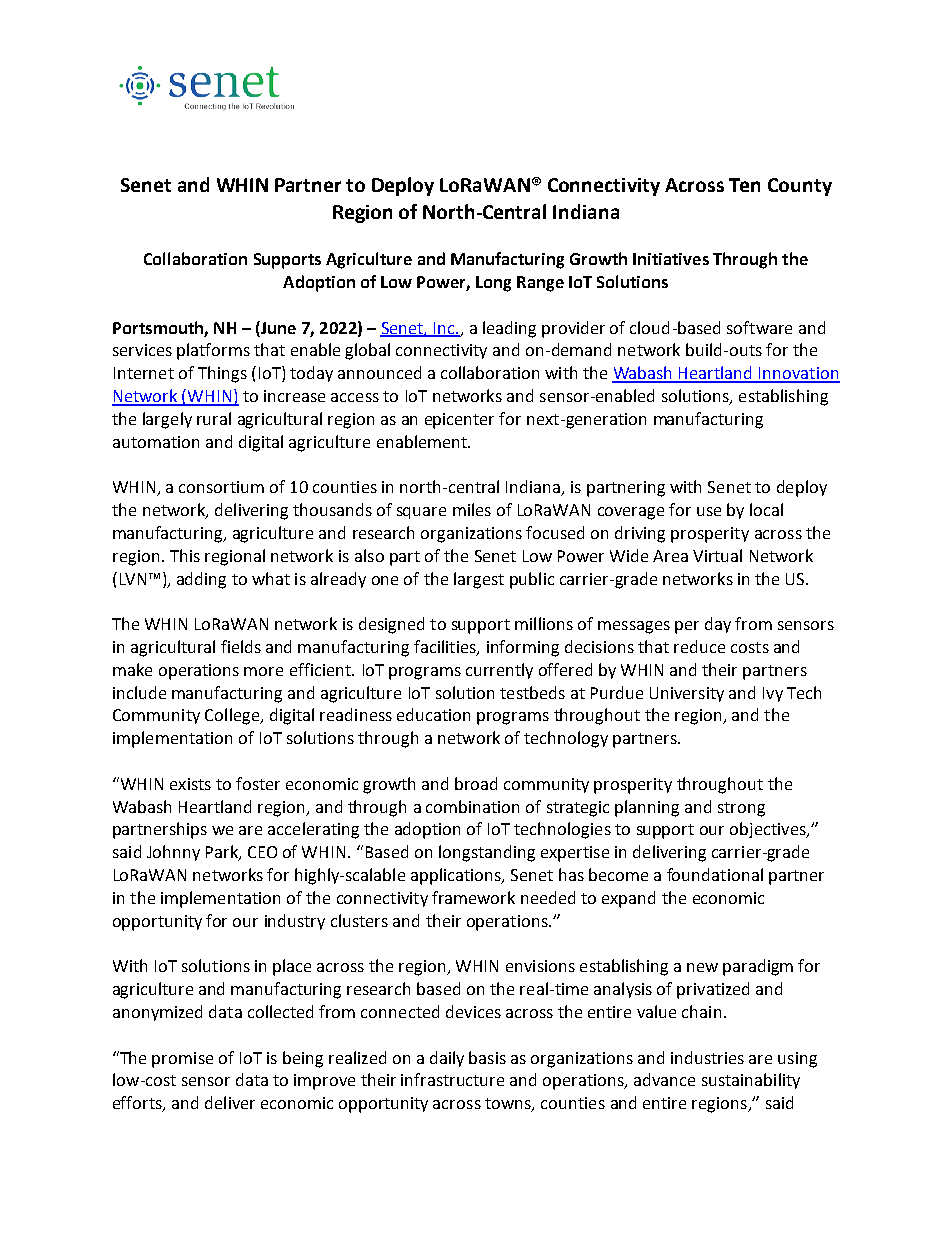 This page has height=1233, width=952. Describe the element at coordinates (182, 1060) in the page. I see `promise` at that location.
